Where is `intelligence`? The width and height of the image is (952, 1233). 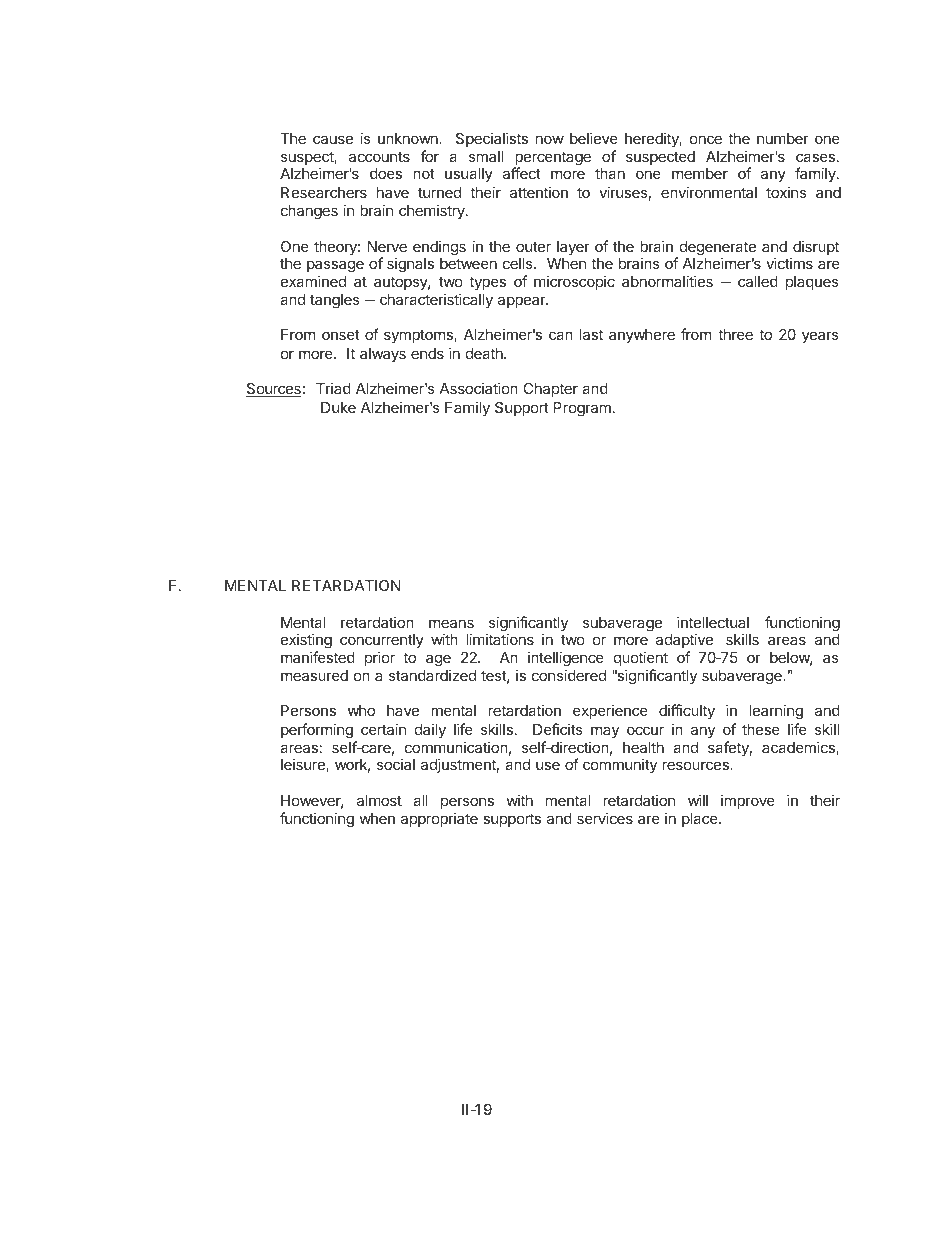 intelligence is located at coordinates (566, 659).
